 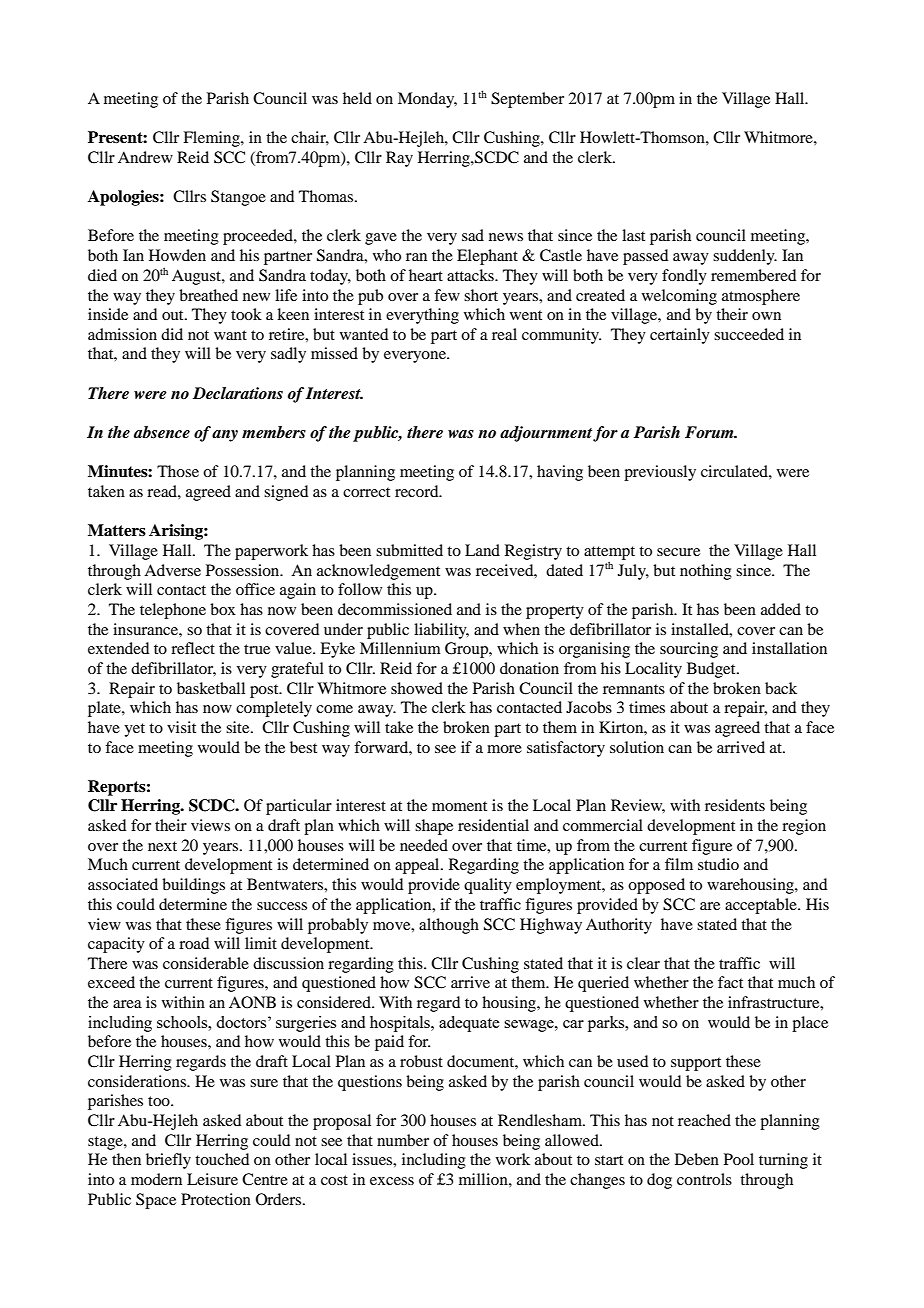 What do you see at coordinates (712, 670) in the document?
I see `Budget` at bounding box center [712, 670].
